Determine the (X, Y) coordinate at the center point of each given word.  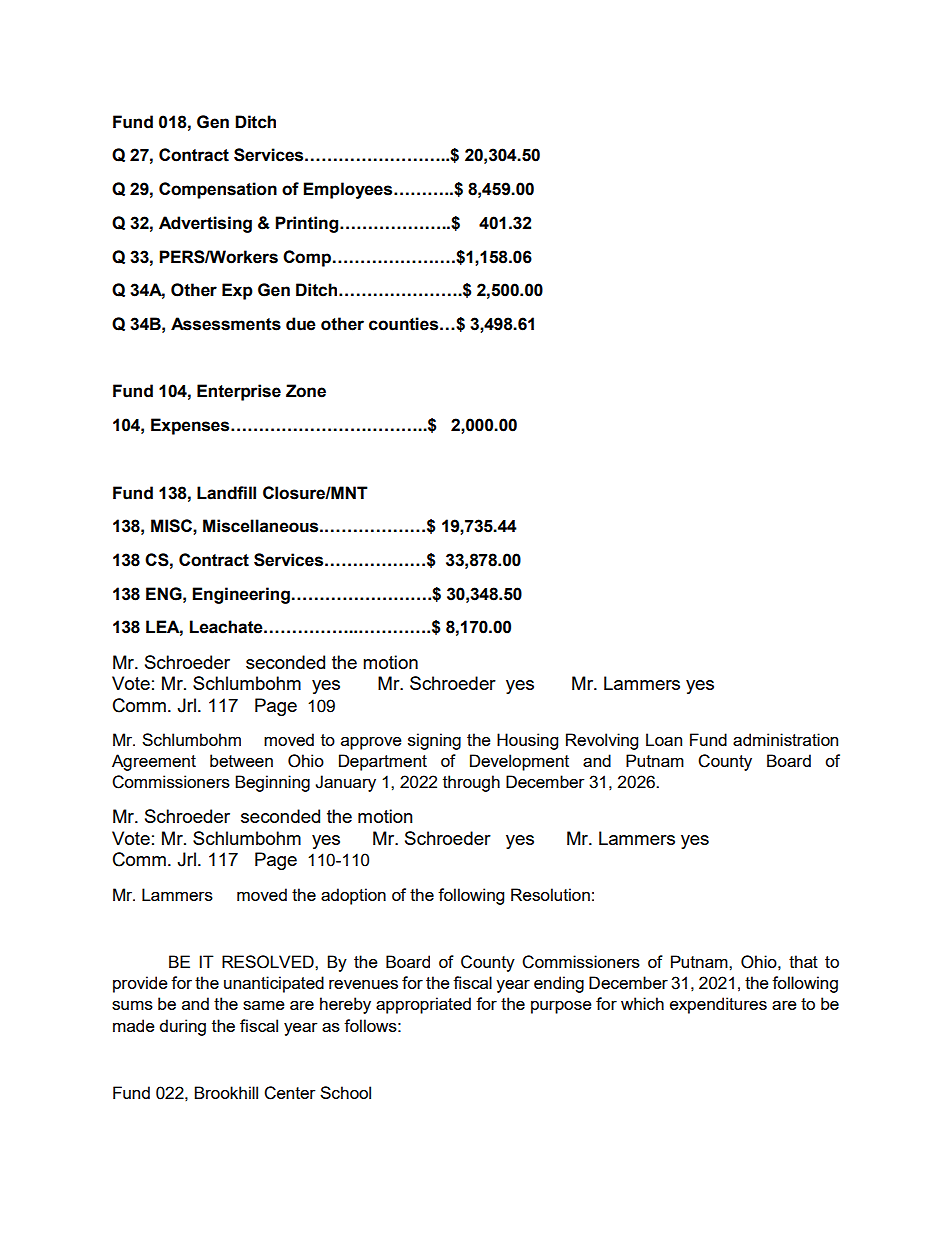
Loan (664, 739)
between (241, 760)
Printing (308, 224)
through (471, 783)
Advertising (205, 224)
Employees (349, 190)
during (182, 1027)
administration (785, 739)
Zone (306, 391)
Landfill (226, 493)
